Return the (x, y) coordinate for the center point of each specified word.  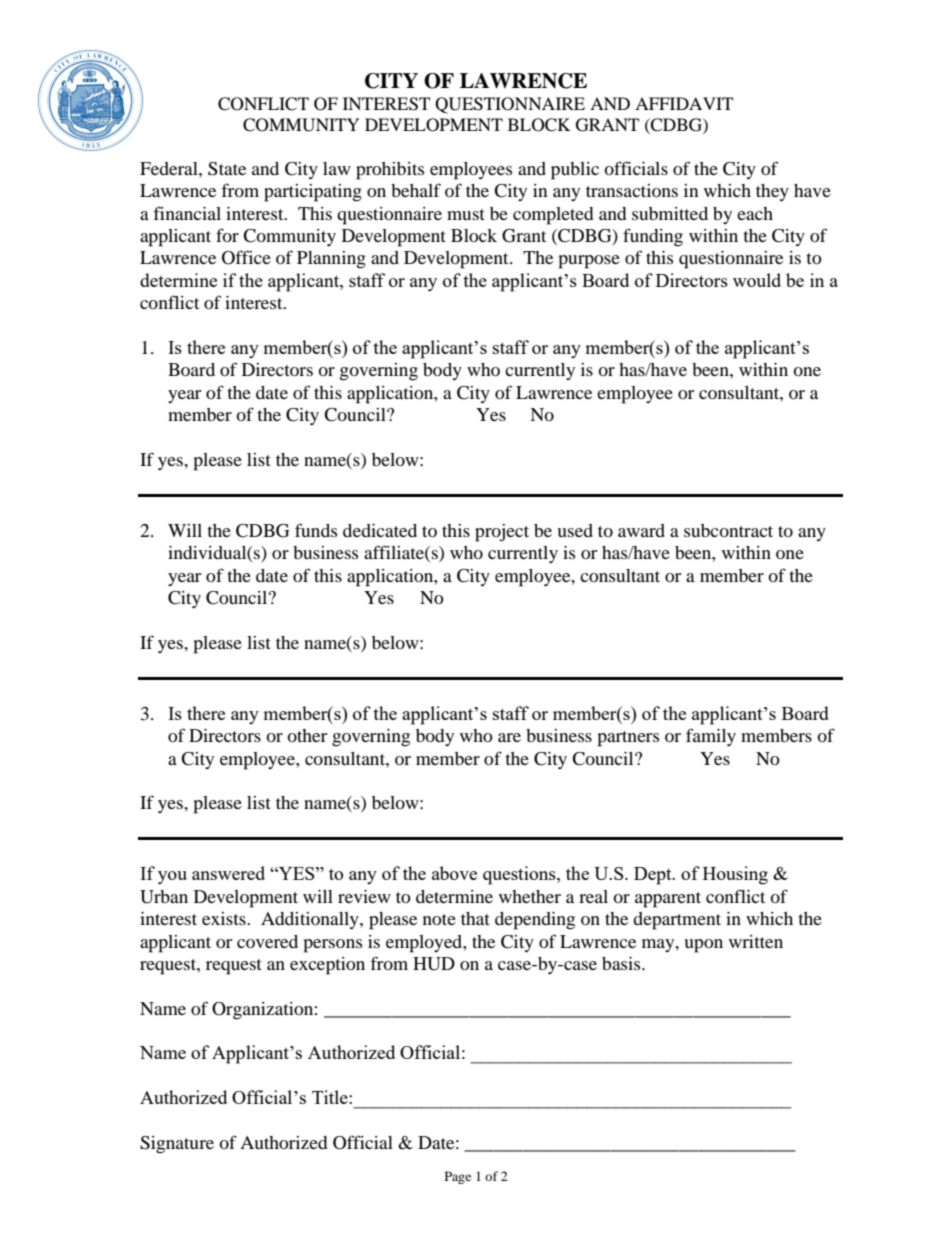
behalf (416, 190)
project (502, 533)
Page (458, 1177)
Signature (177, 1145)
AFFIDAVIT (684, 103)
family (711, 737)
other (307, 735)
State (227, 169)
